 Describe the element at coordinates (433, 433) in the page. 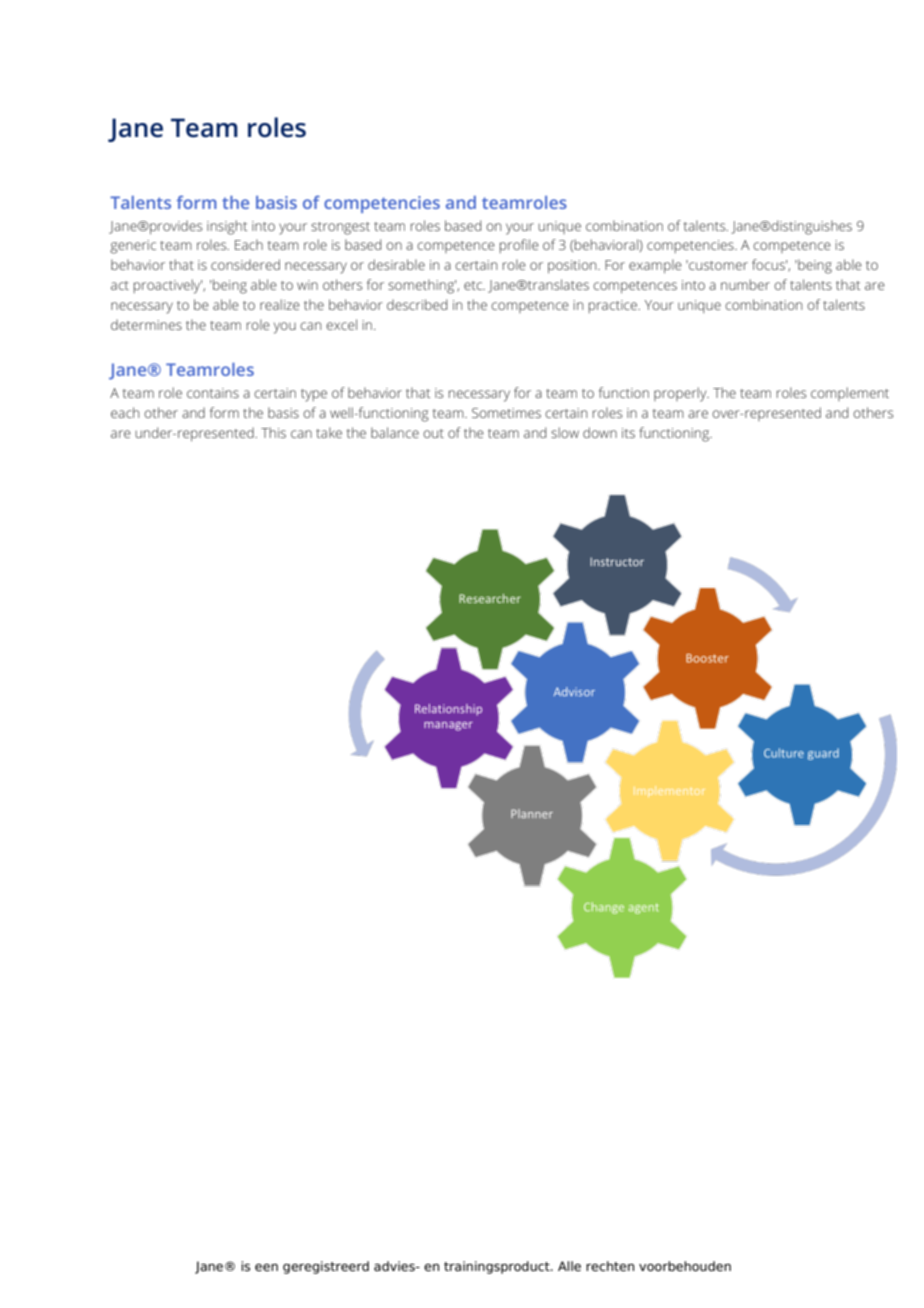

I see `out` at that location.
